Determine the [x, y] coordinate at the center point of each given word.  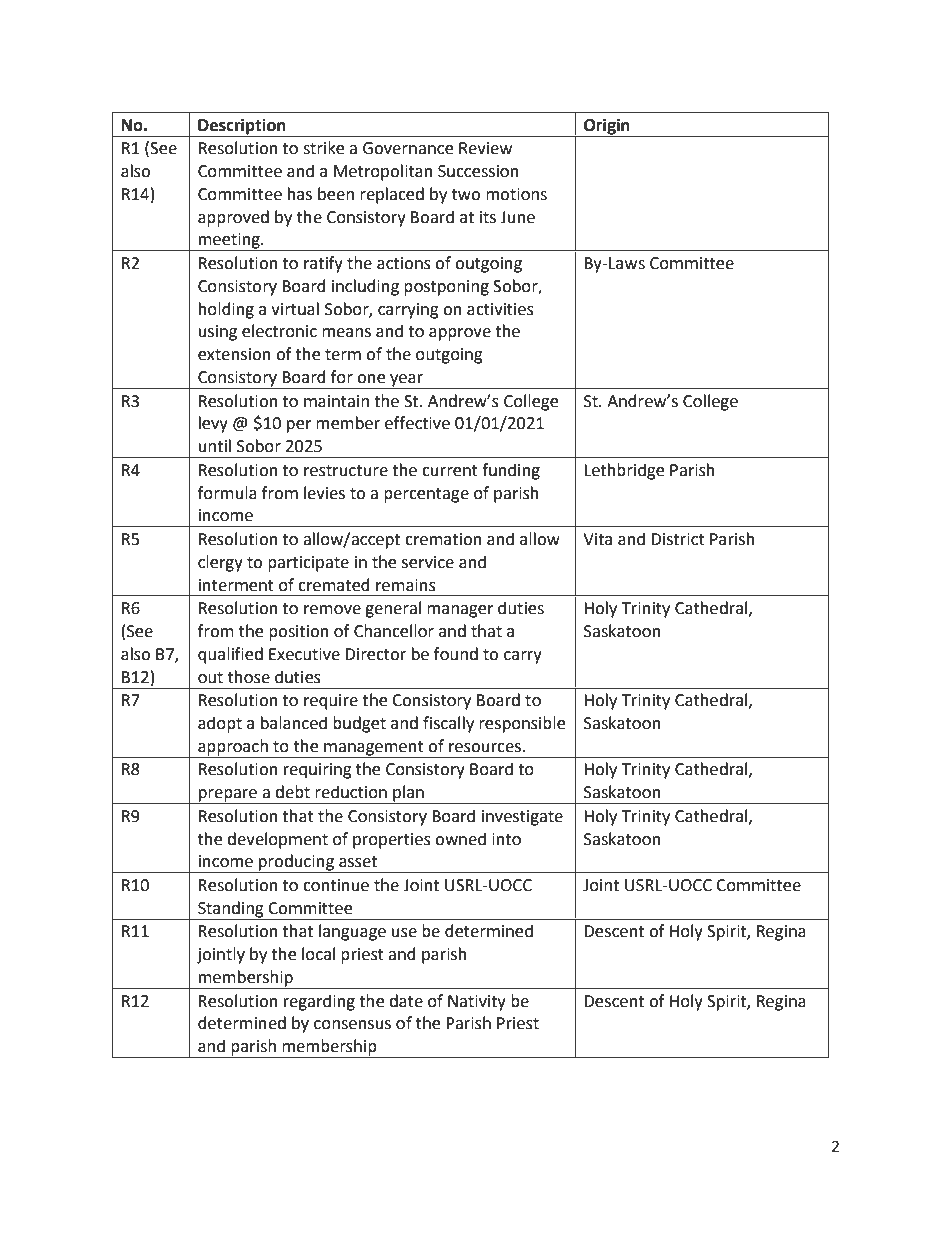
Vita [597, 539]
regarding [319, 1002]
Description [242, 126]
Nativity [477, 1003]
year [406, 381]
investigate [522, 818]
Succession [478, 171]
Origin [607, 126]
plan [408, 794]
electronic [279, 331]
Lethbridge [624, 471]
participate [308, 564]
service [428, 562]
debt [292, 792]
